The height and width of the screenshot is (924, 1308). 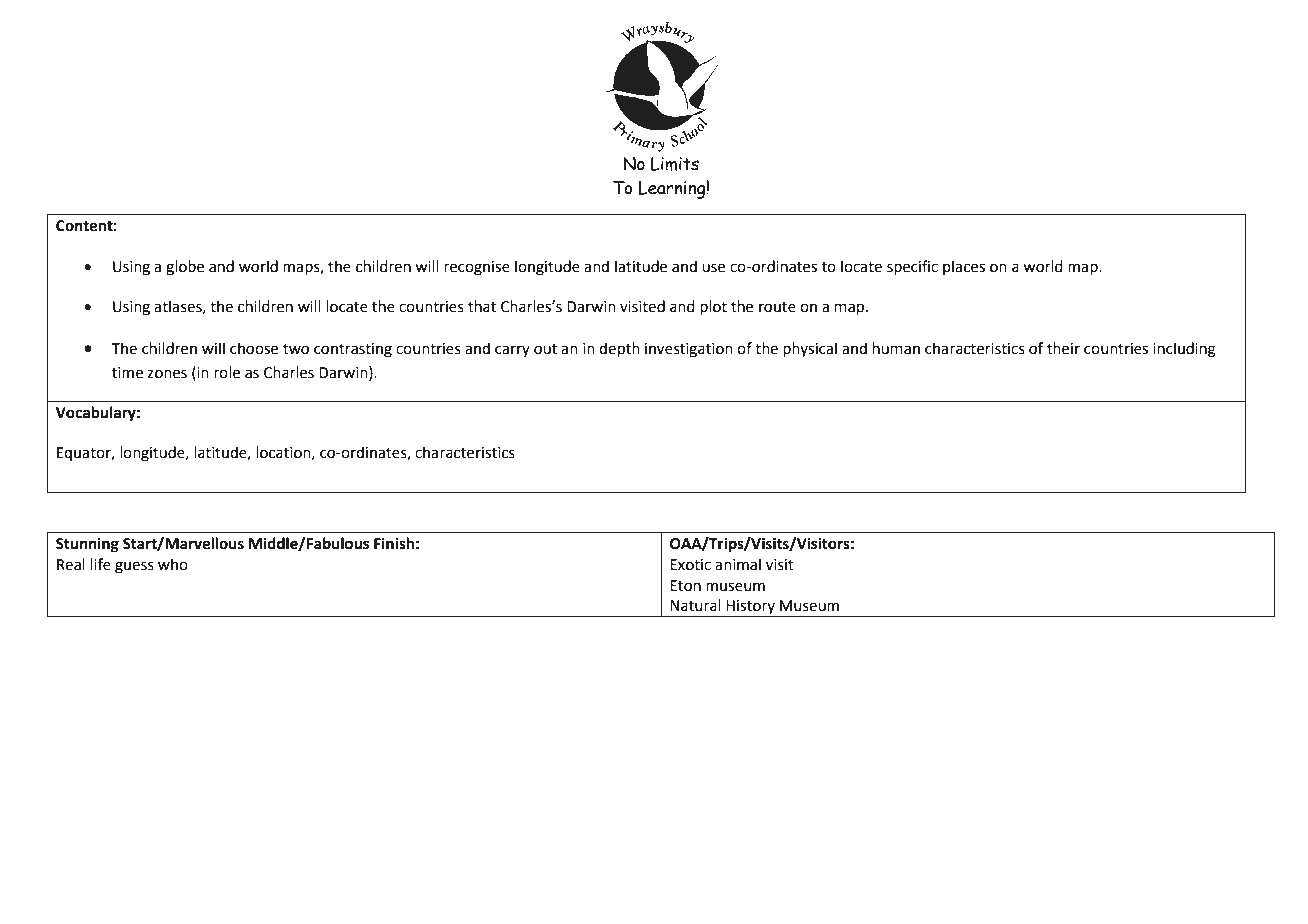 What do you see at coordinates (185, 268) in the screenshot?
I see `globe` at bounding box center [185, 268].
